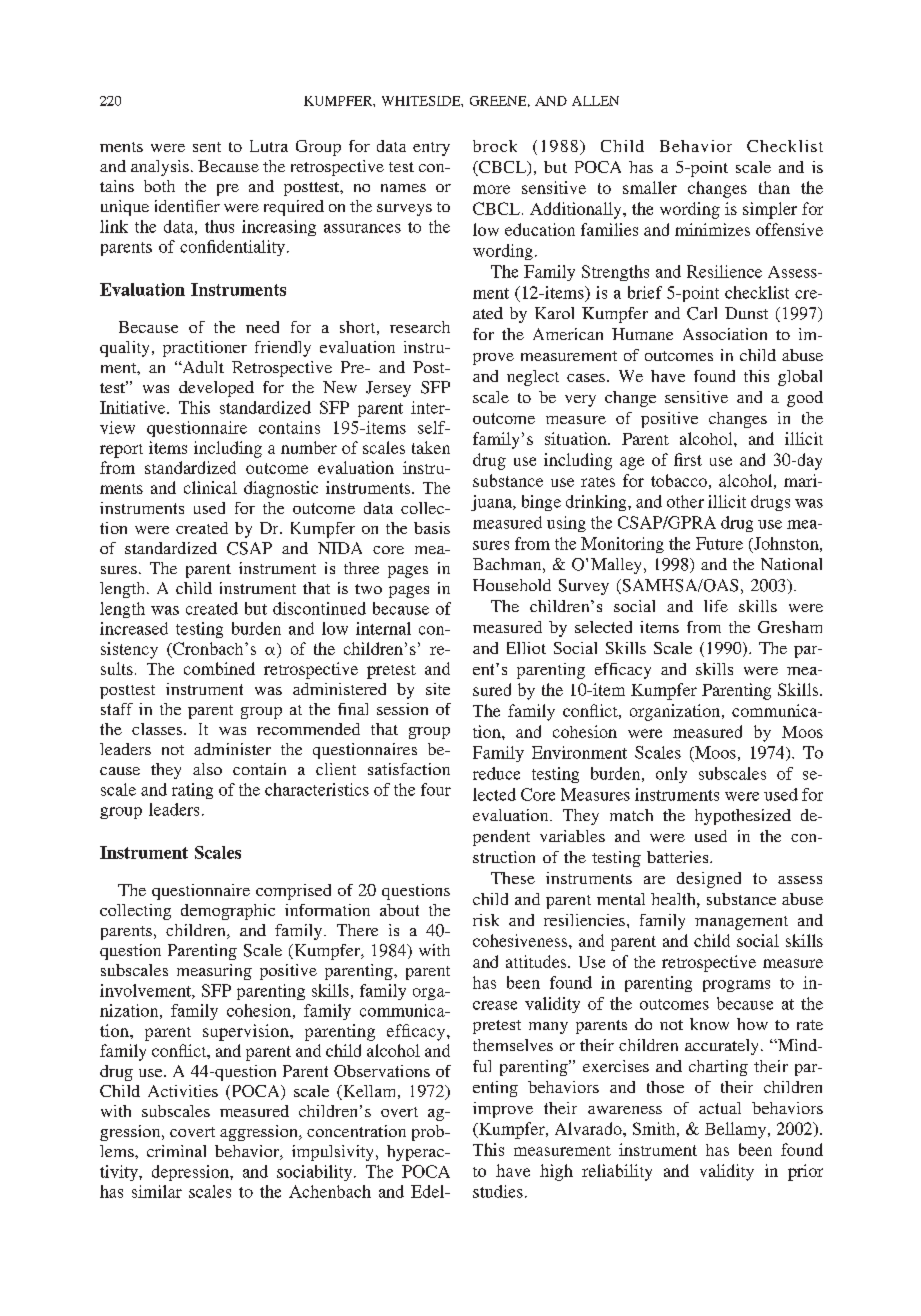  Describe the element at coordinates (157, 1191) in the screenshot. I see `similar` at that location.
